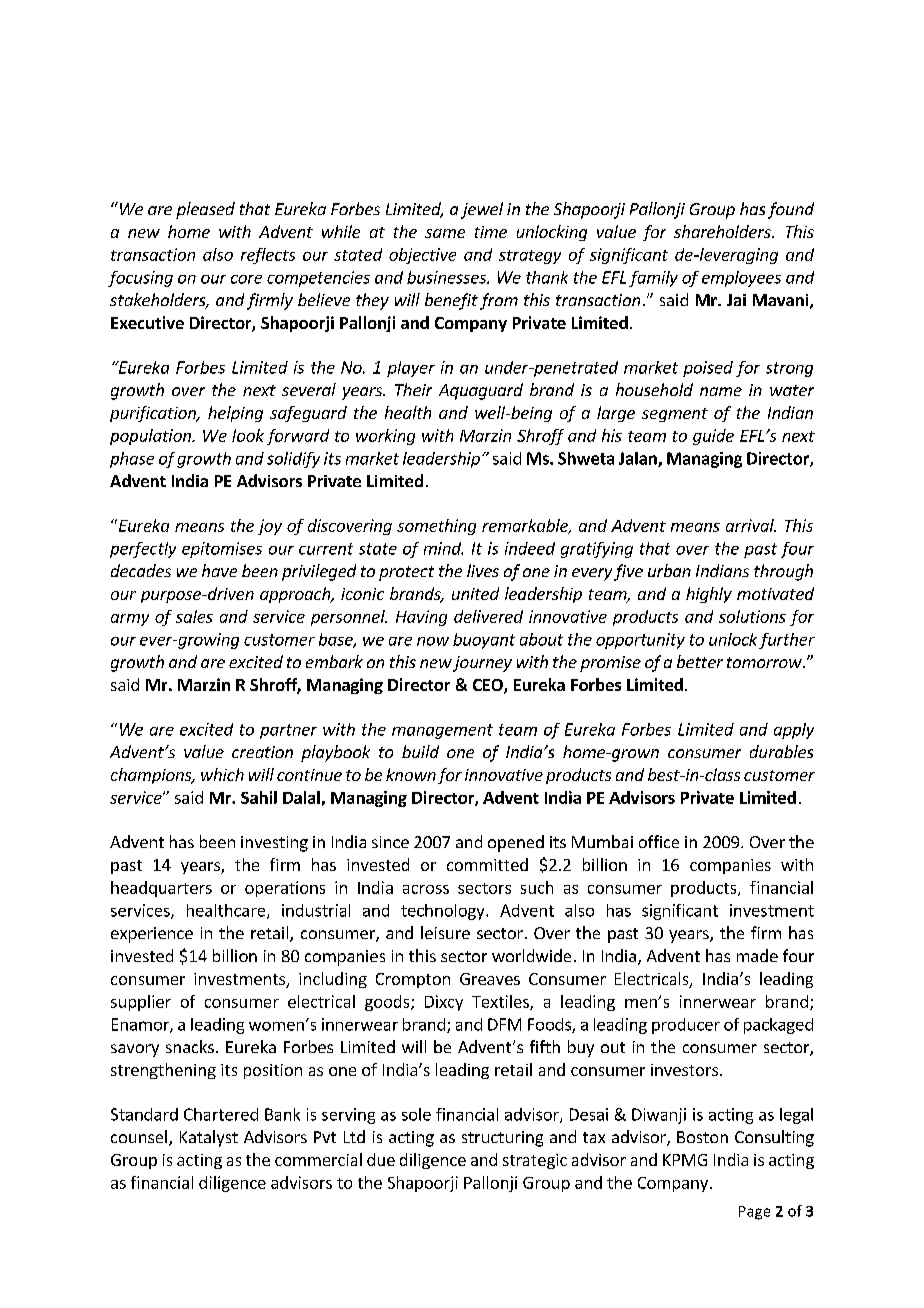 This image has width=924, height=1308. I want to click on Katalyst, so click(209, 1138).
